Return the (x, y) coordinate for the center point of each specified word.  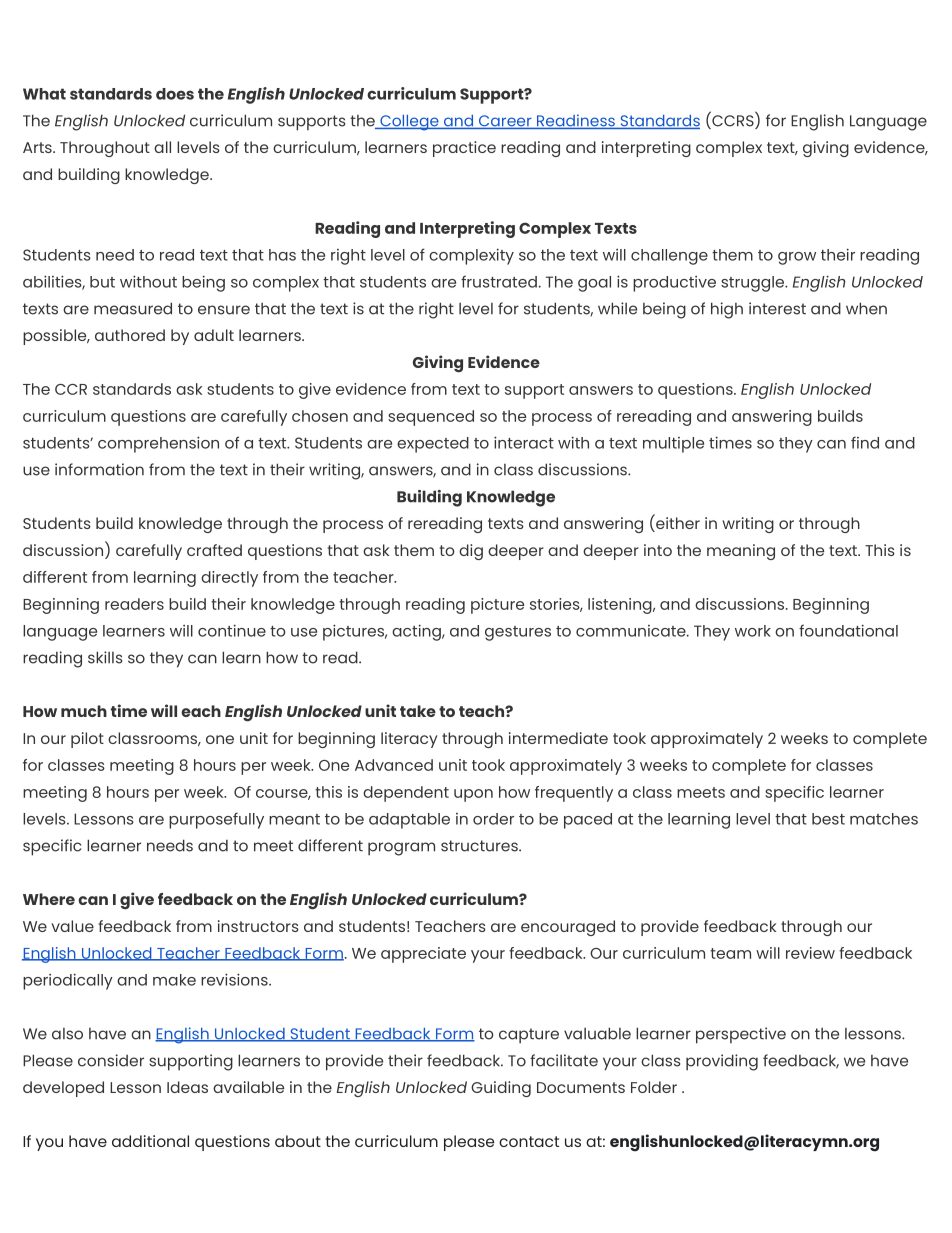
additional (150, 1141)
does (175, 94)
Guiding (501, 1089)
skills (105, 657)
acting (417, 632)
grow (797, 258)
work (753, 631)
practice (464, 149)
